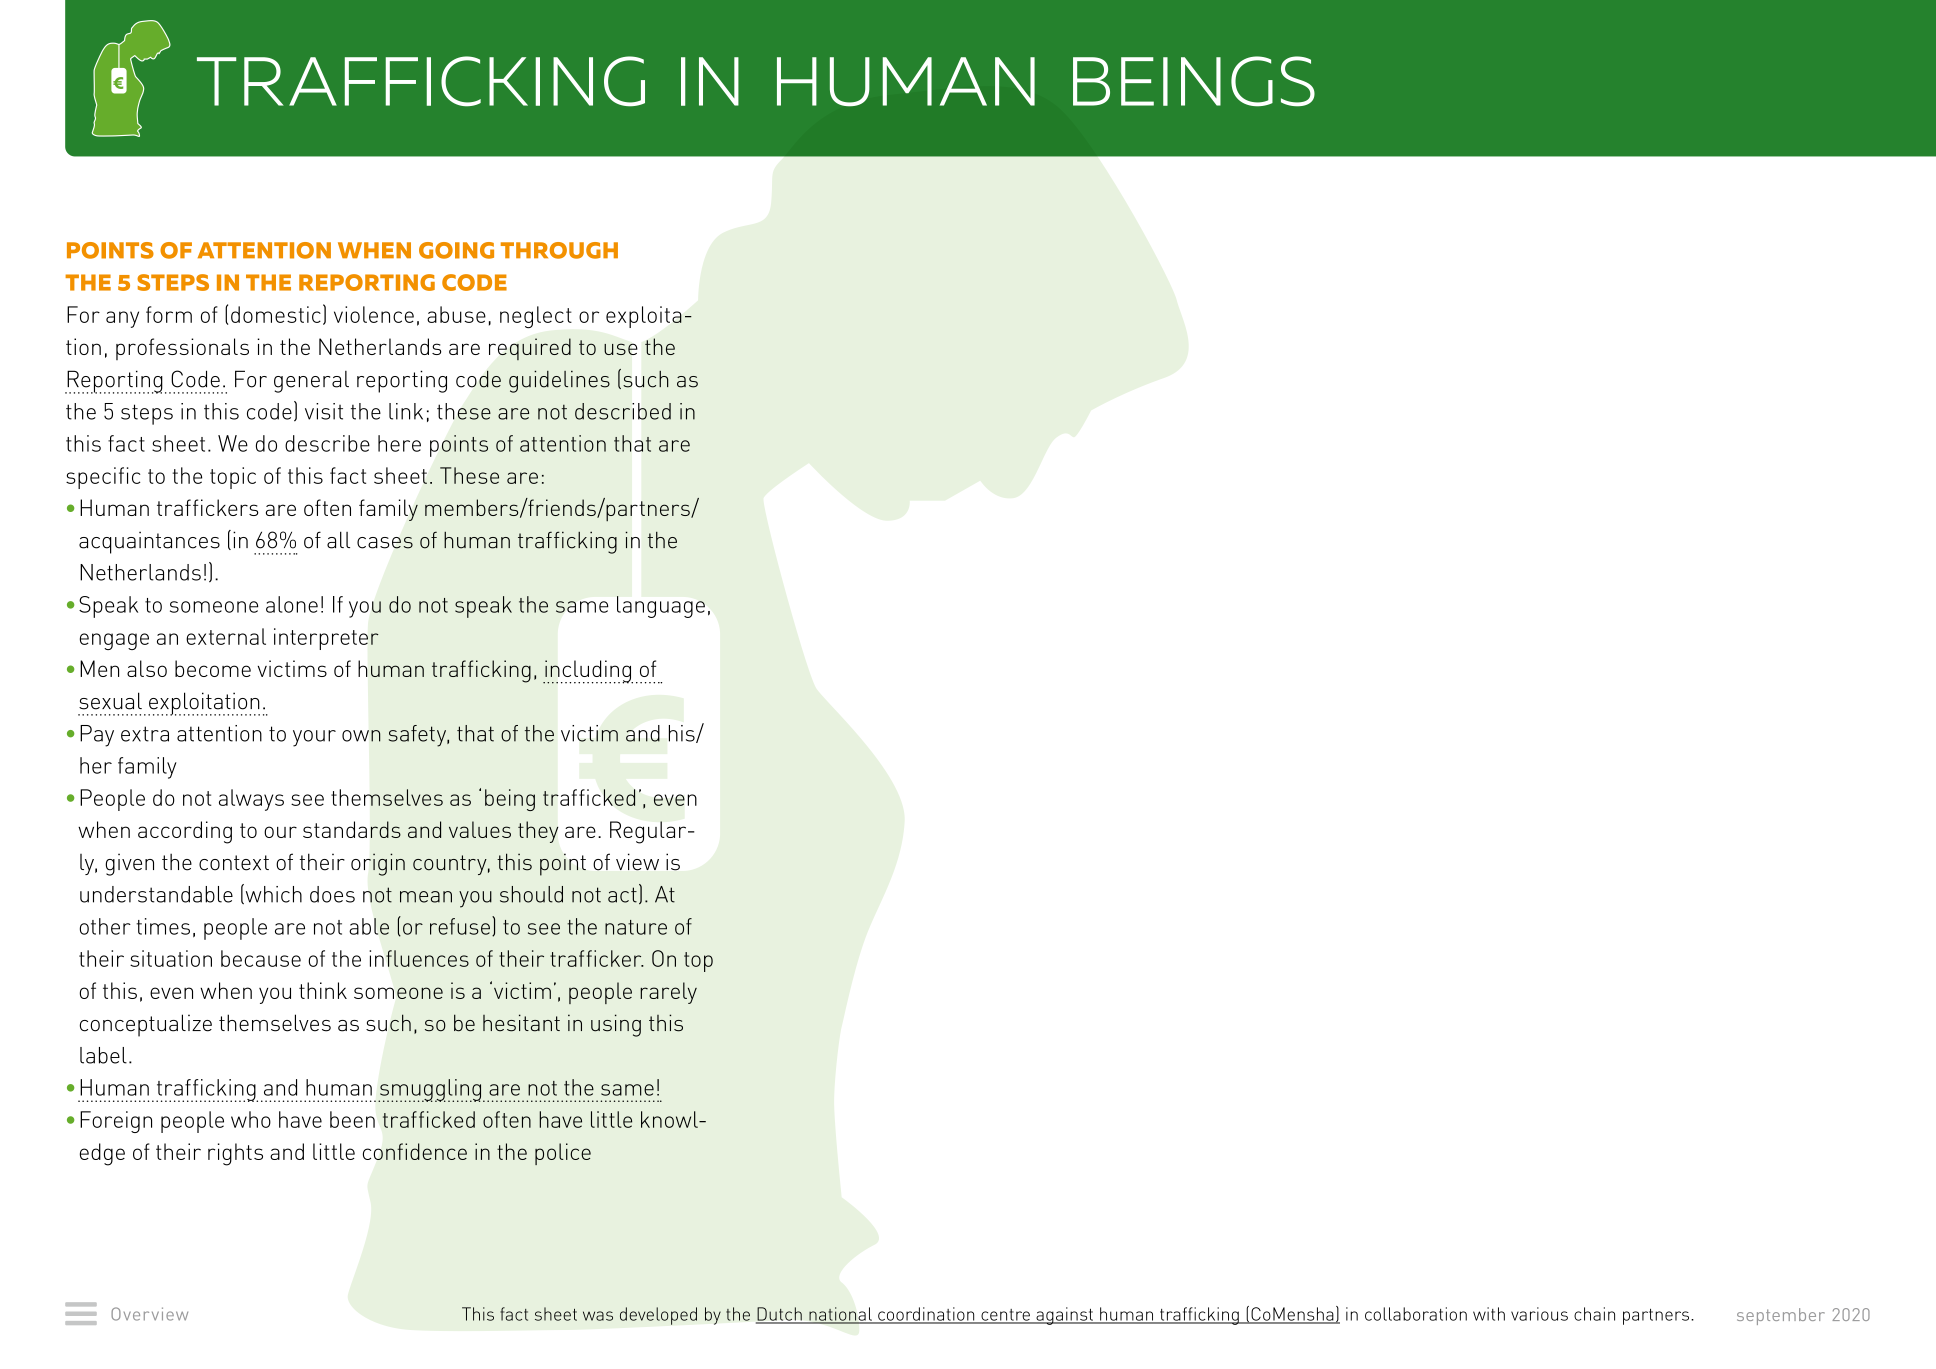 The height and width of the page is (1369, 1936). Describe the element at coordinates (598, 1316) in the page. I see `was` at that location.
